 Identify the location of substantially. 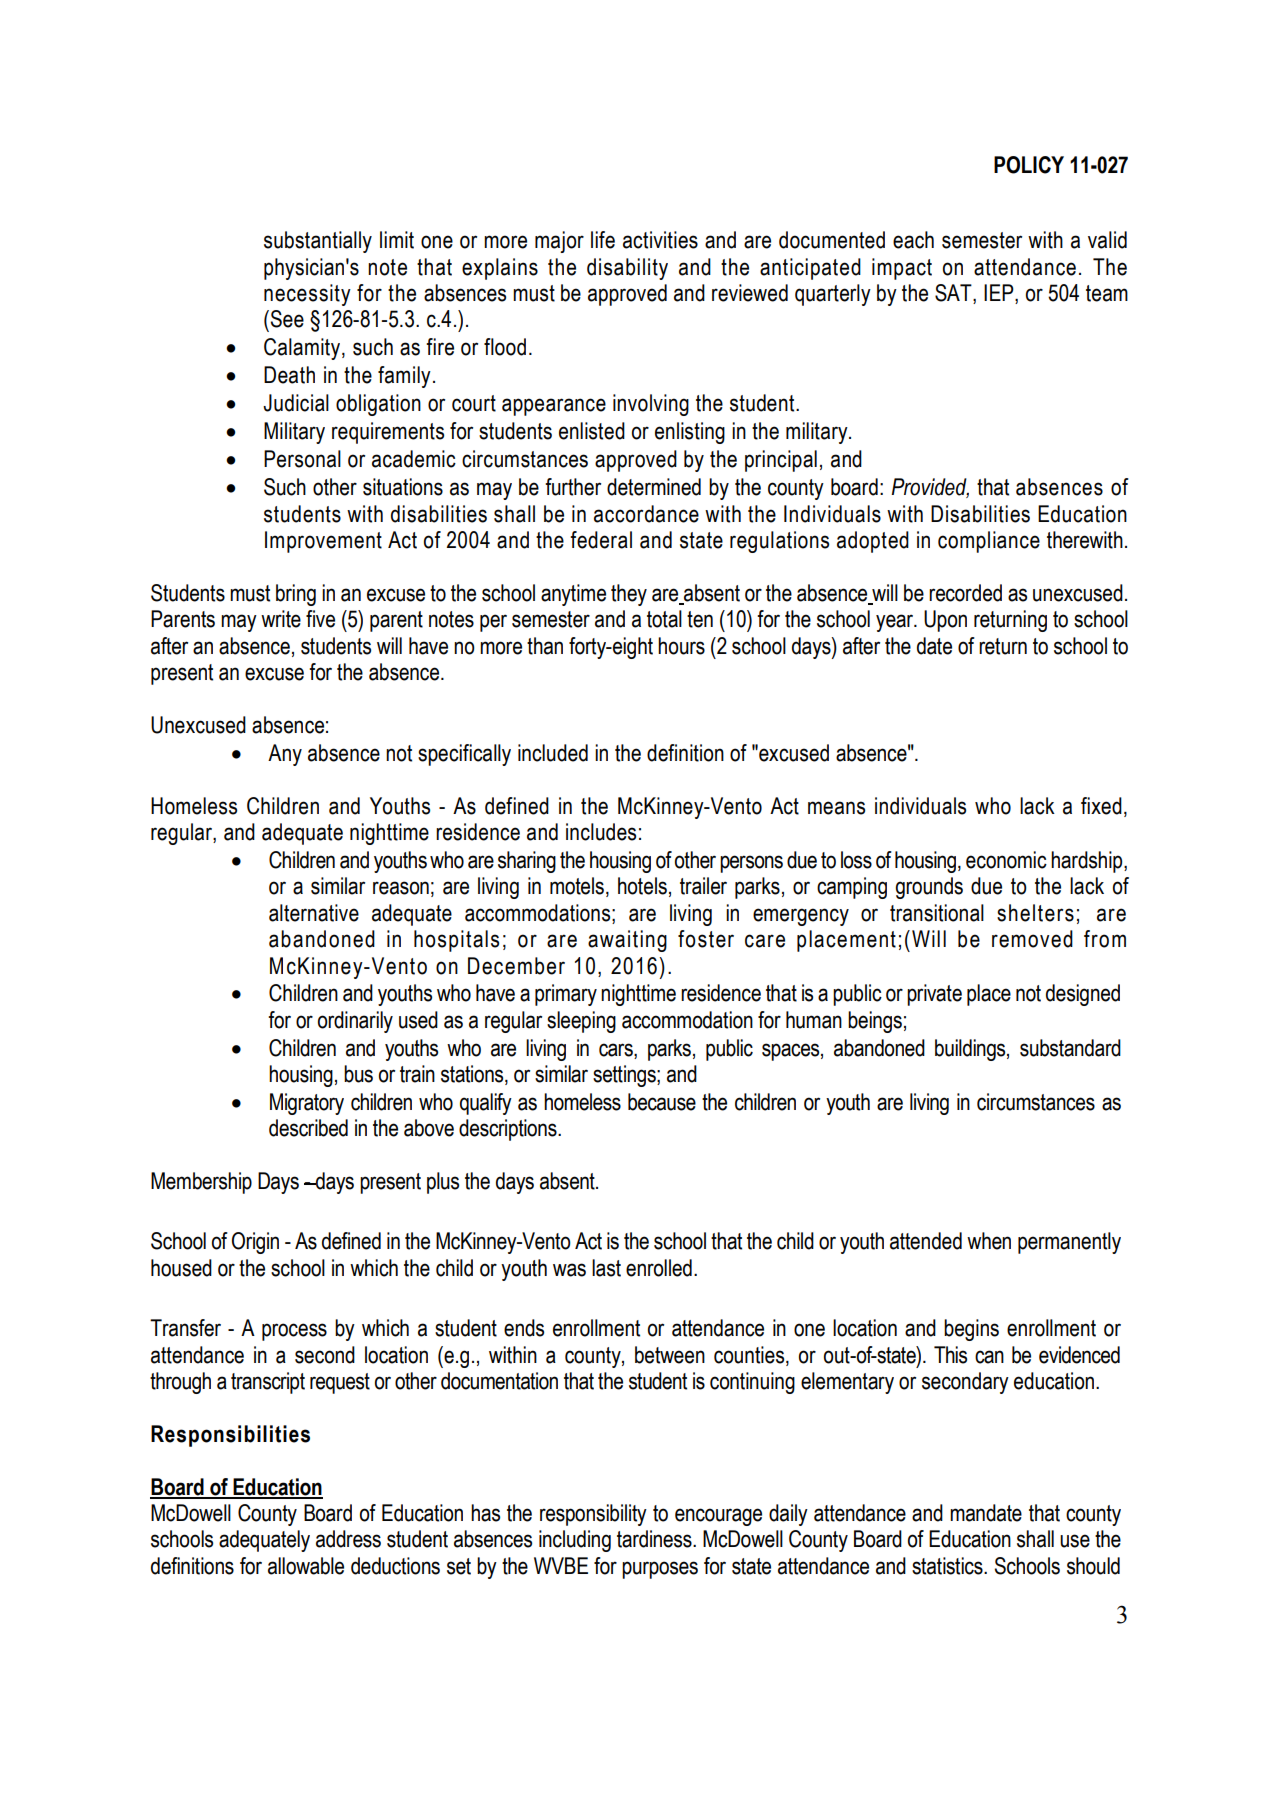
(318, 242).
